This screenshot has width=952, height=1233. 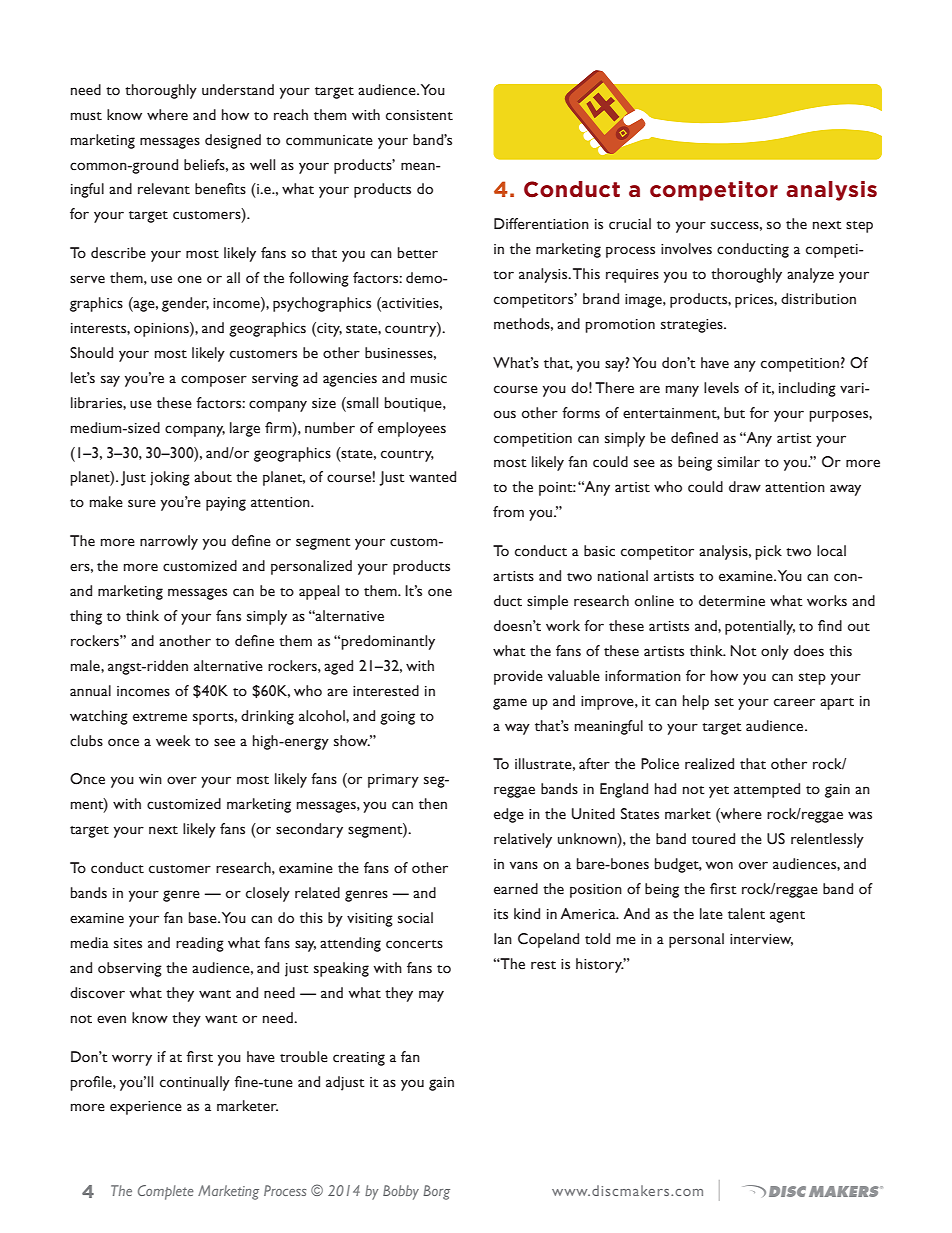 I want to click on designed, so click(x=233, y=141).
